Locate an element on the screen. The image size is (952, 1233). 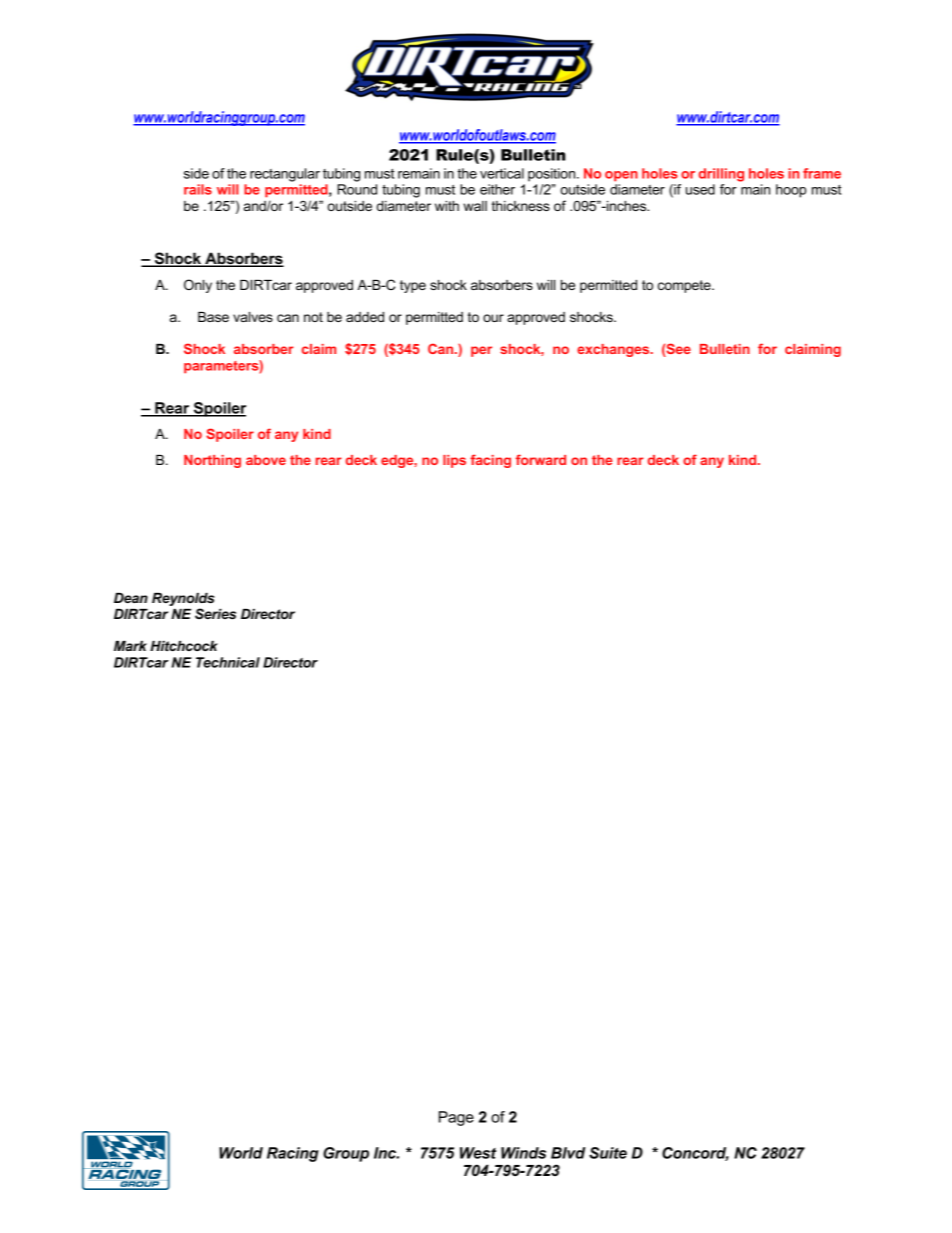
Concord is located at coordinates (695, 1154).
